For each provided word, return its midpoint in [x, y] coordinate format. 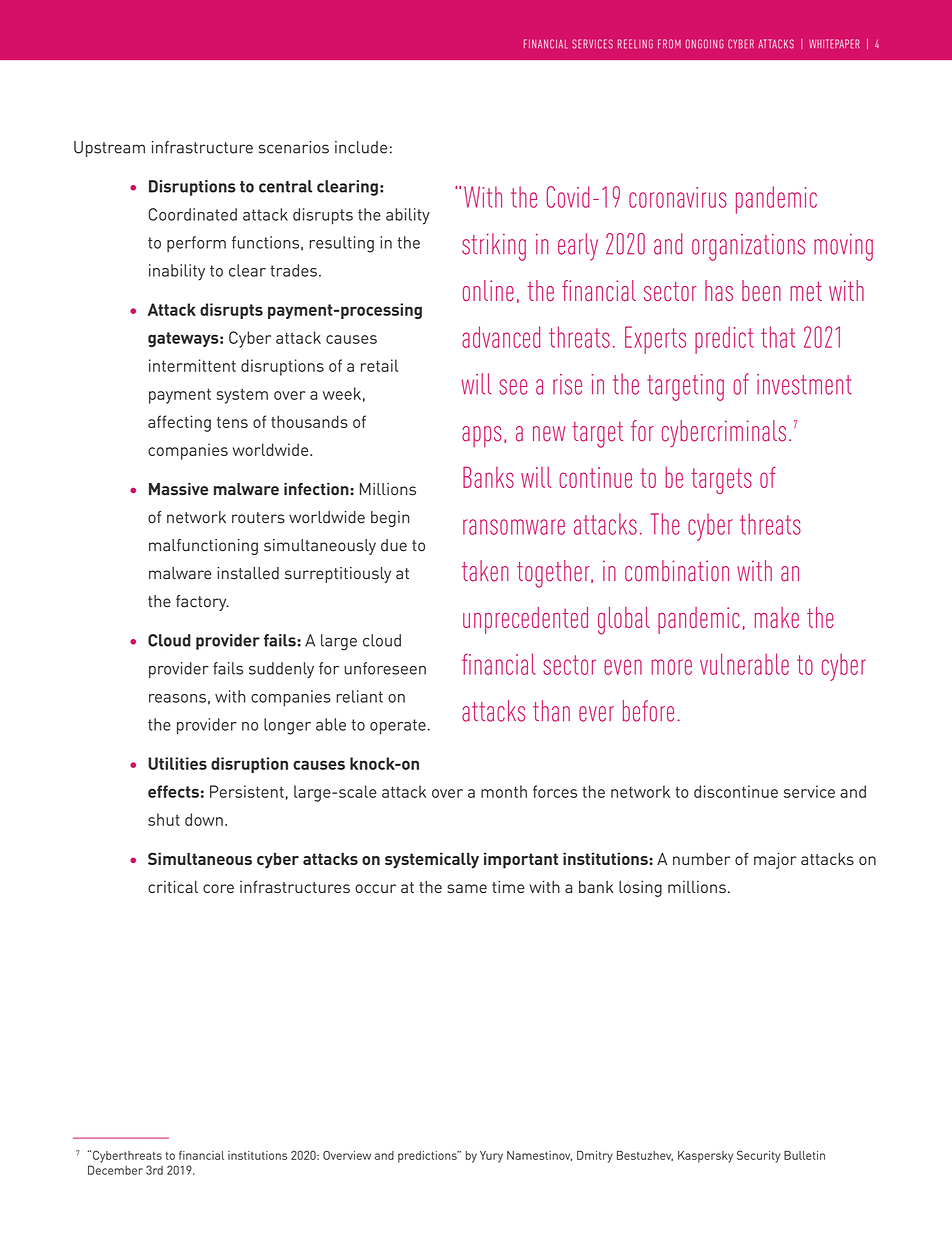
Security [758, 1156]
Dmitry [595, 1157]
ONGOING [705, 44]
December [115, 1170]
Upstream [109, 149]
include [361, 147]
